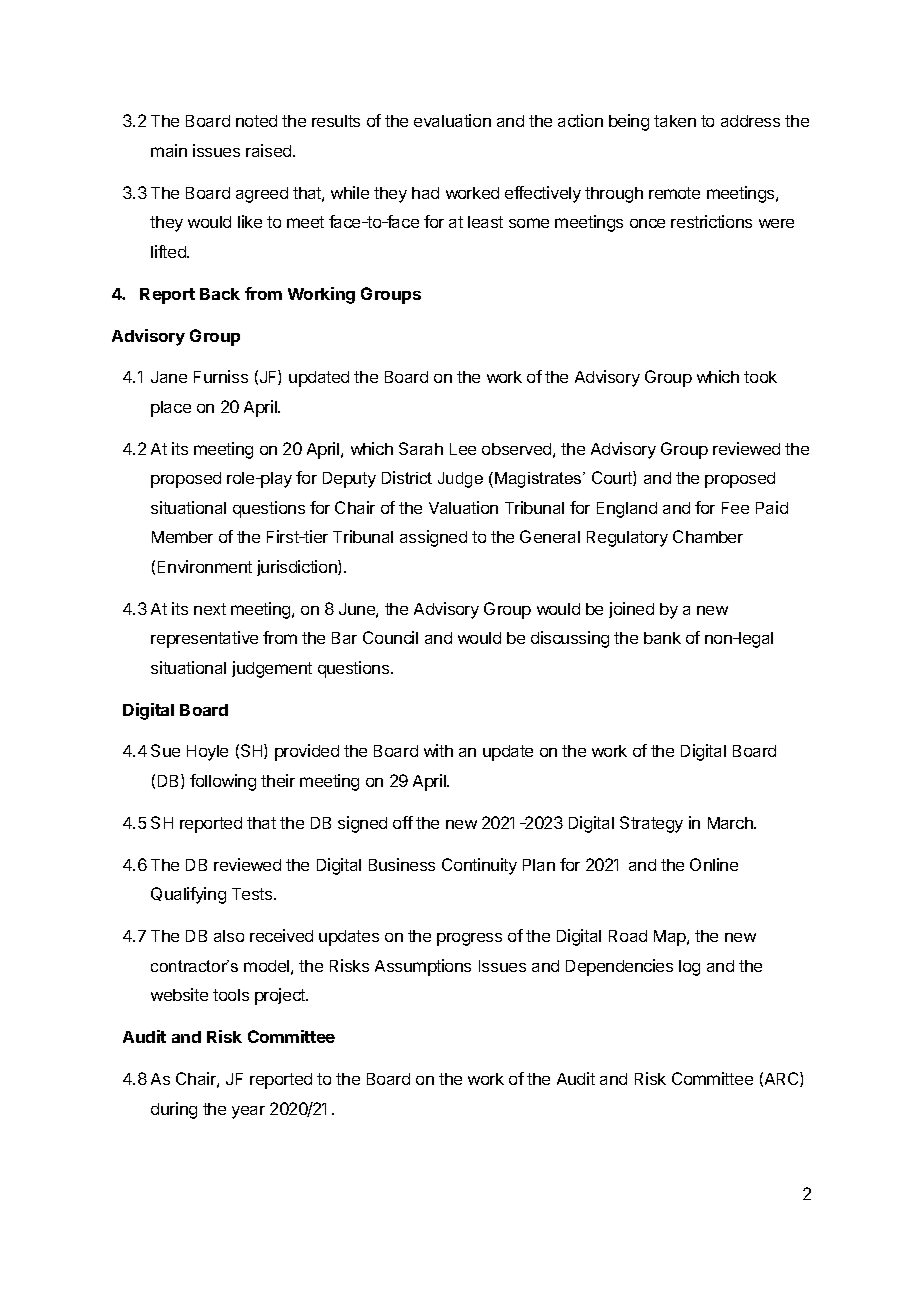 The height and width of the document is (1308, 924). I want to click on Council, so click(390, 637).
